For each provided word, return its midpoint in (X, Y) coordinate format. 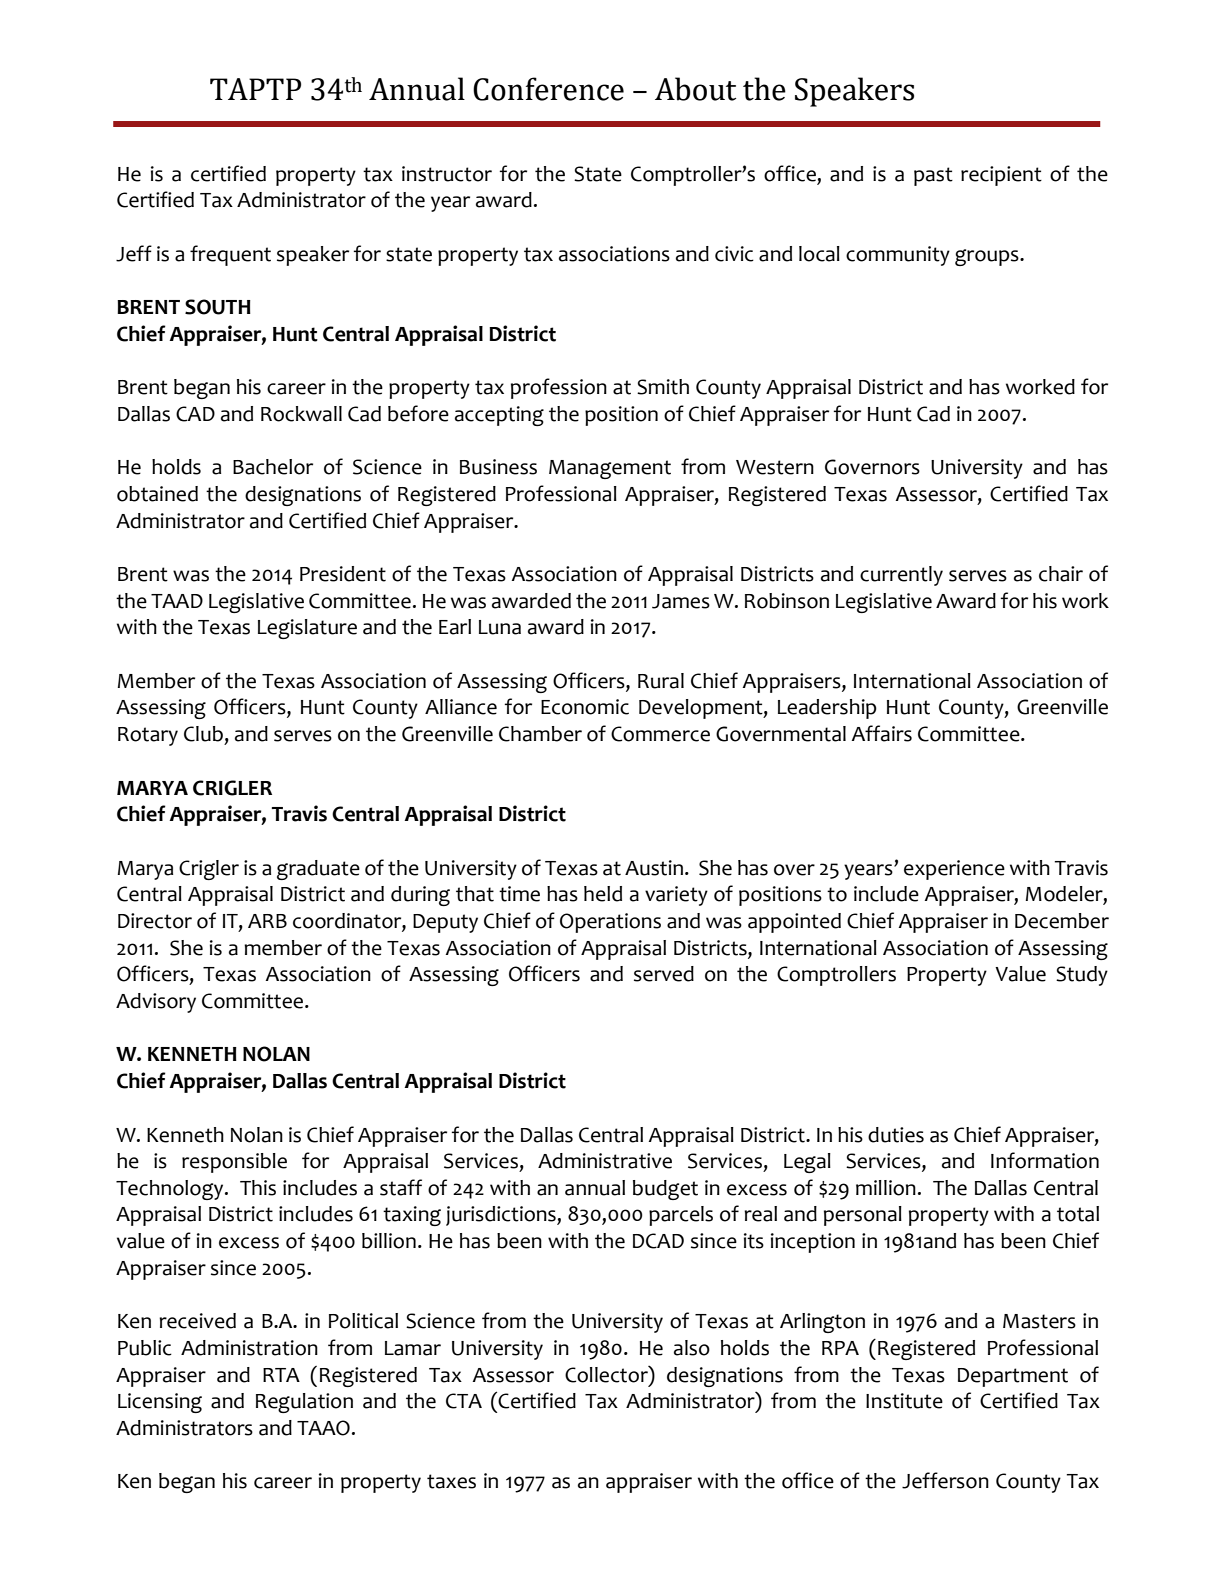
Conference (548, 89)
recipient (1001, 176)
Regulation (304, 1403)
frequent (230, 255)
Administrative (605, 1161)
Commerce (660, 734)
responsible (234, 1163)
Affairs (881, 733)
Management (610, 469)
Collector (607, 1374)
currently (901, 576)
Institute (904, 1401)
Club (203, 734)
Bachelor (273, 467)
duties (896, 1135)
